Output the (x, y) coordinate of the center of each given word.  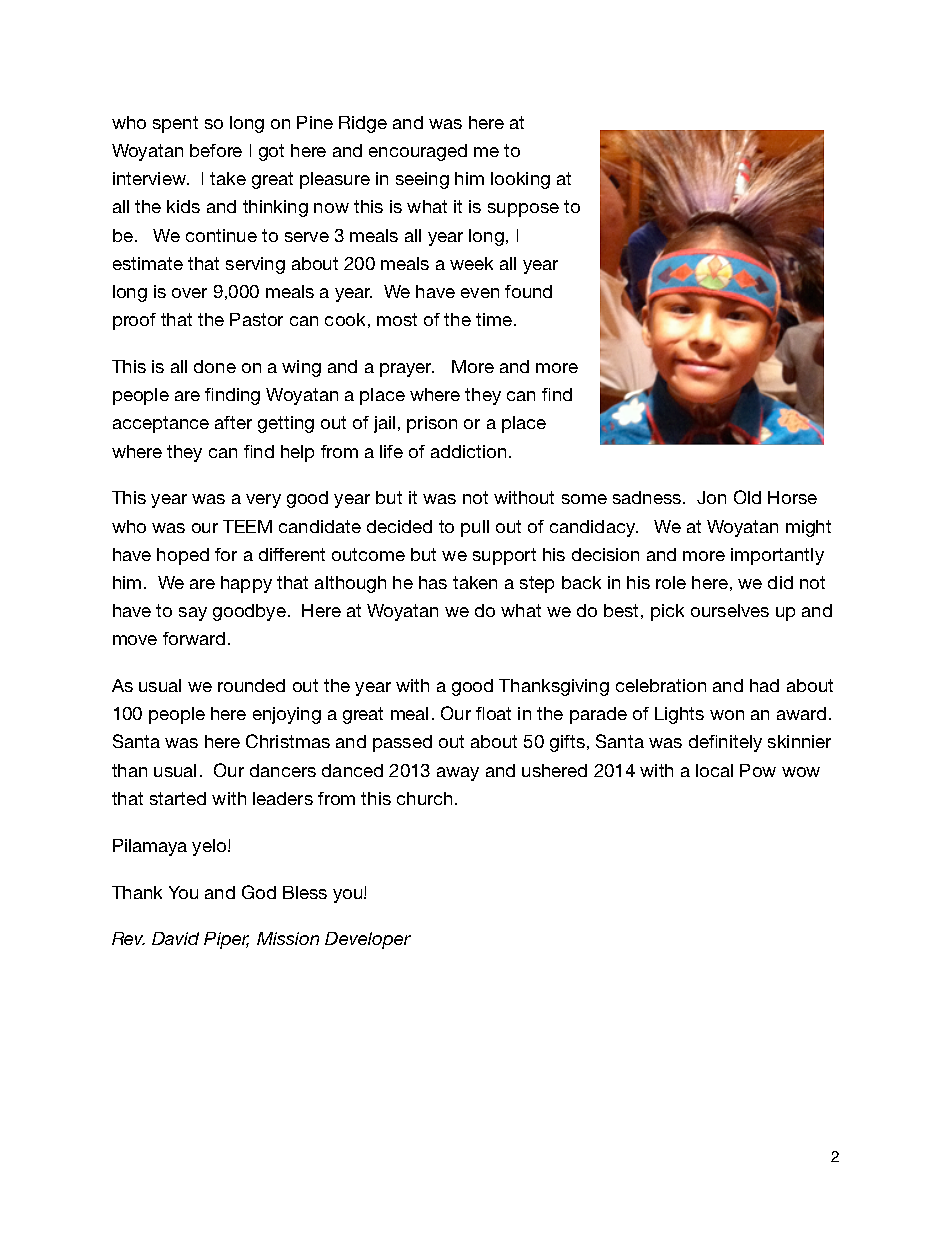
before (216, 150)
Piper (226, 940)
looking (520, 180)
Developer (368, 940)
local (714, 770)
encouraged (418, 152)
